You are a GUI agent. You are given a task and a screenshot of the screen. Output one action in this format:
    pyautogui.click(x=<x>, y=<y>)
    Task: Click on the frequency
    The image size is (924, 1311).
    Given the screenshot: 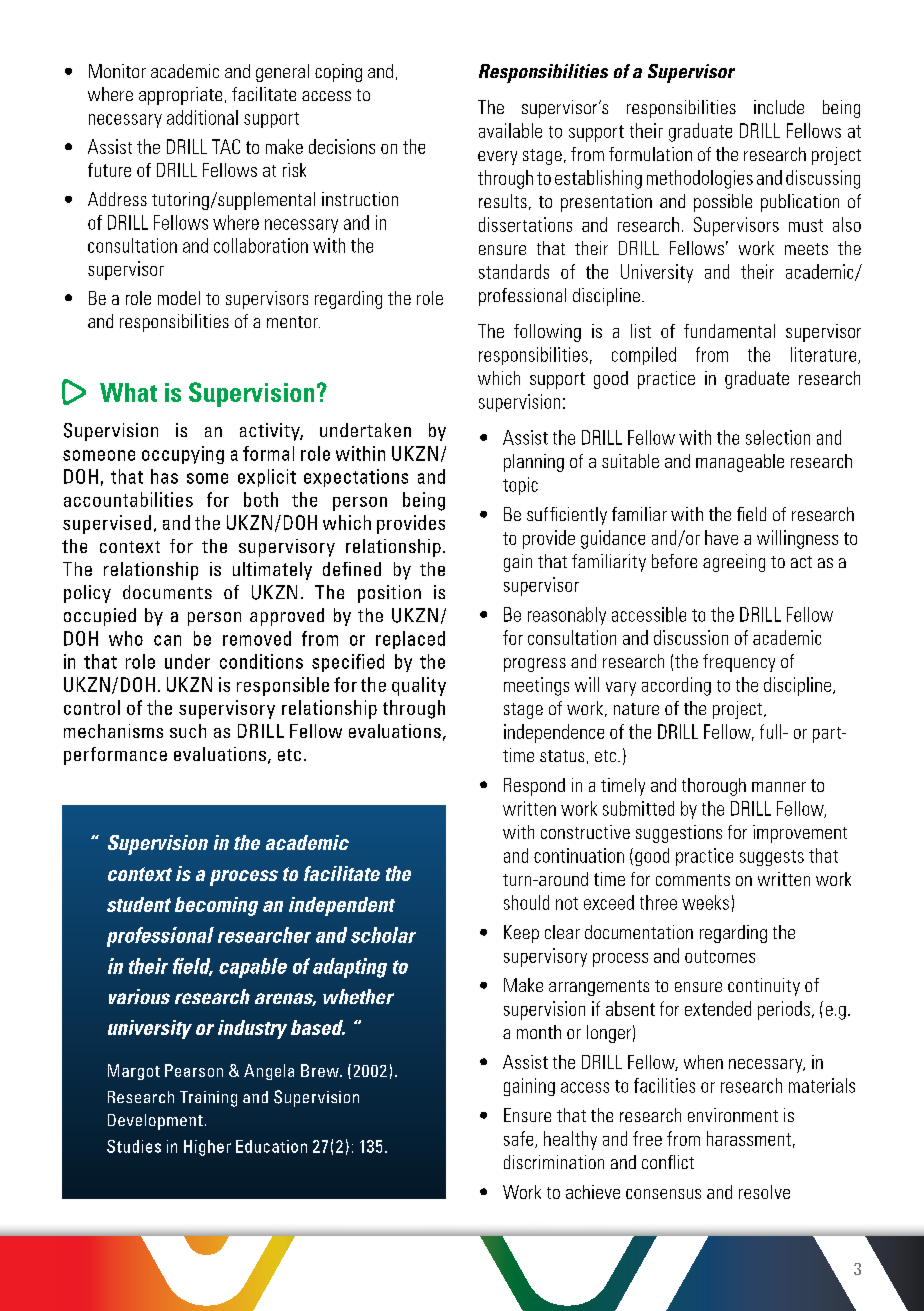 What is the action you would take?
    pyautogui.click(x=739, y=663)
